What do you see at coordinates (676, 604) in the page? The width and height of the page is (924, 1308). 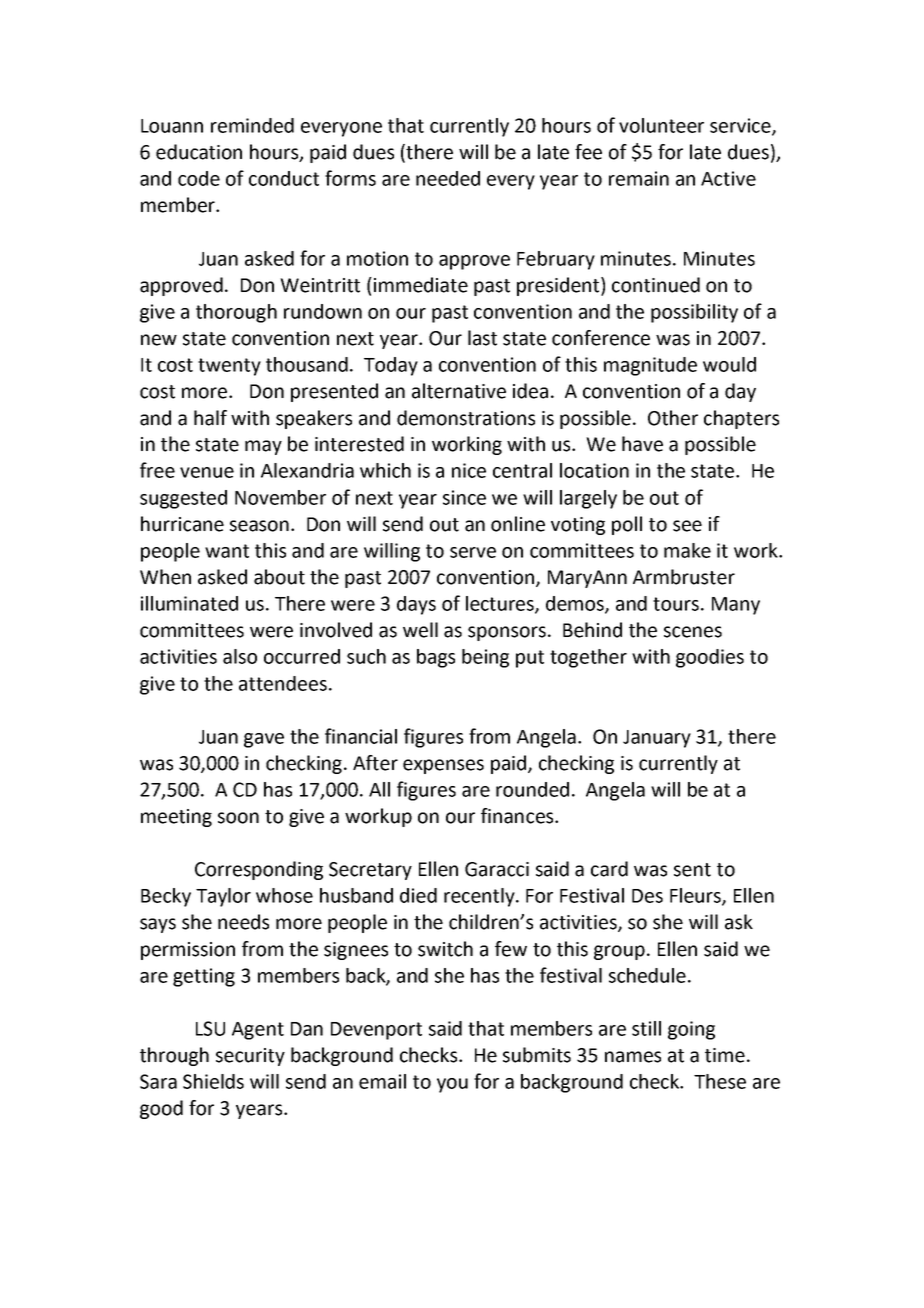 I see `tours` at bounding box center [676, 604].
